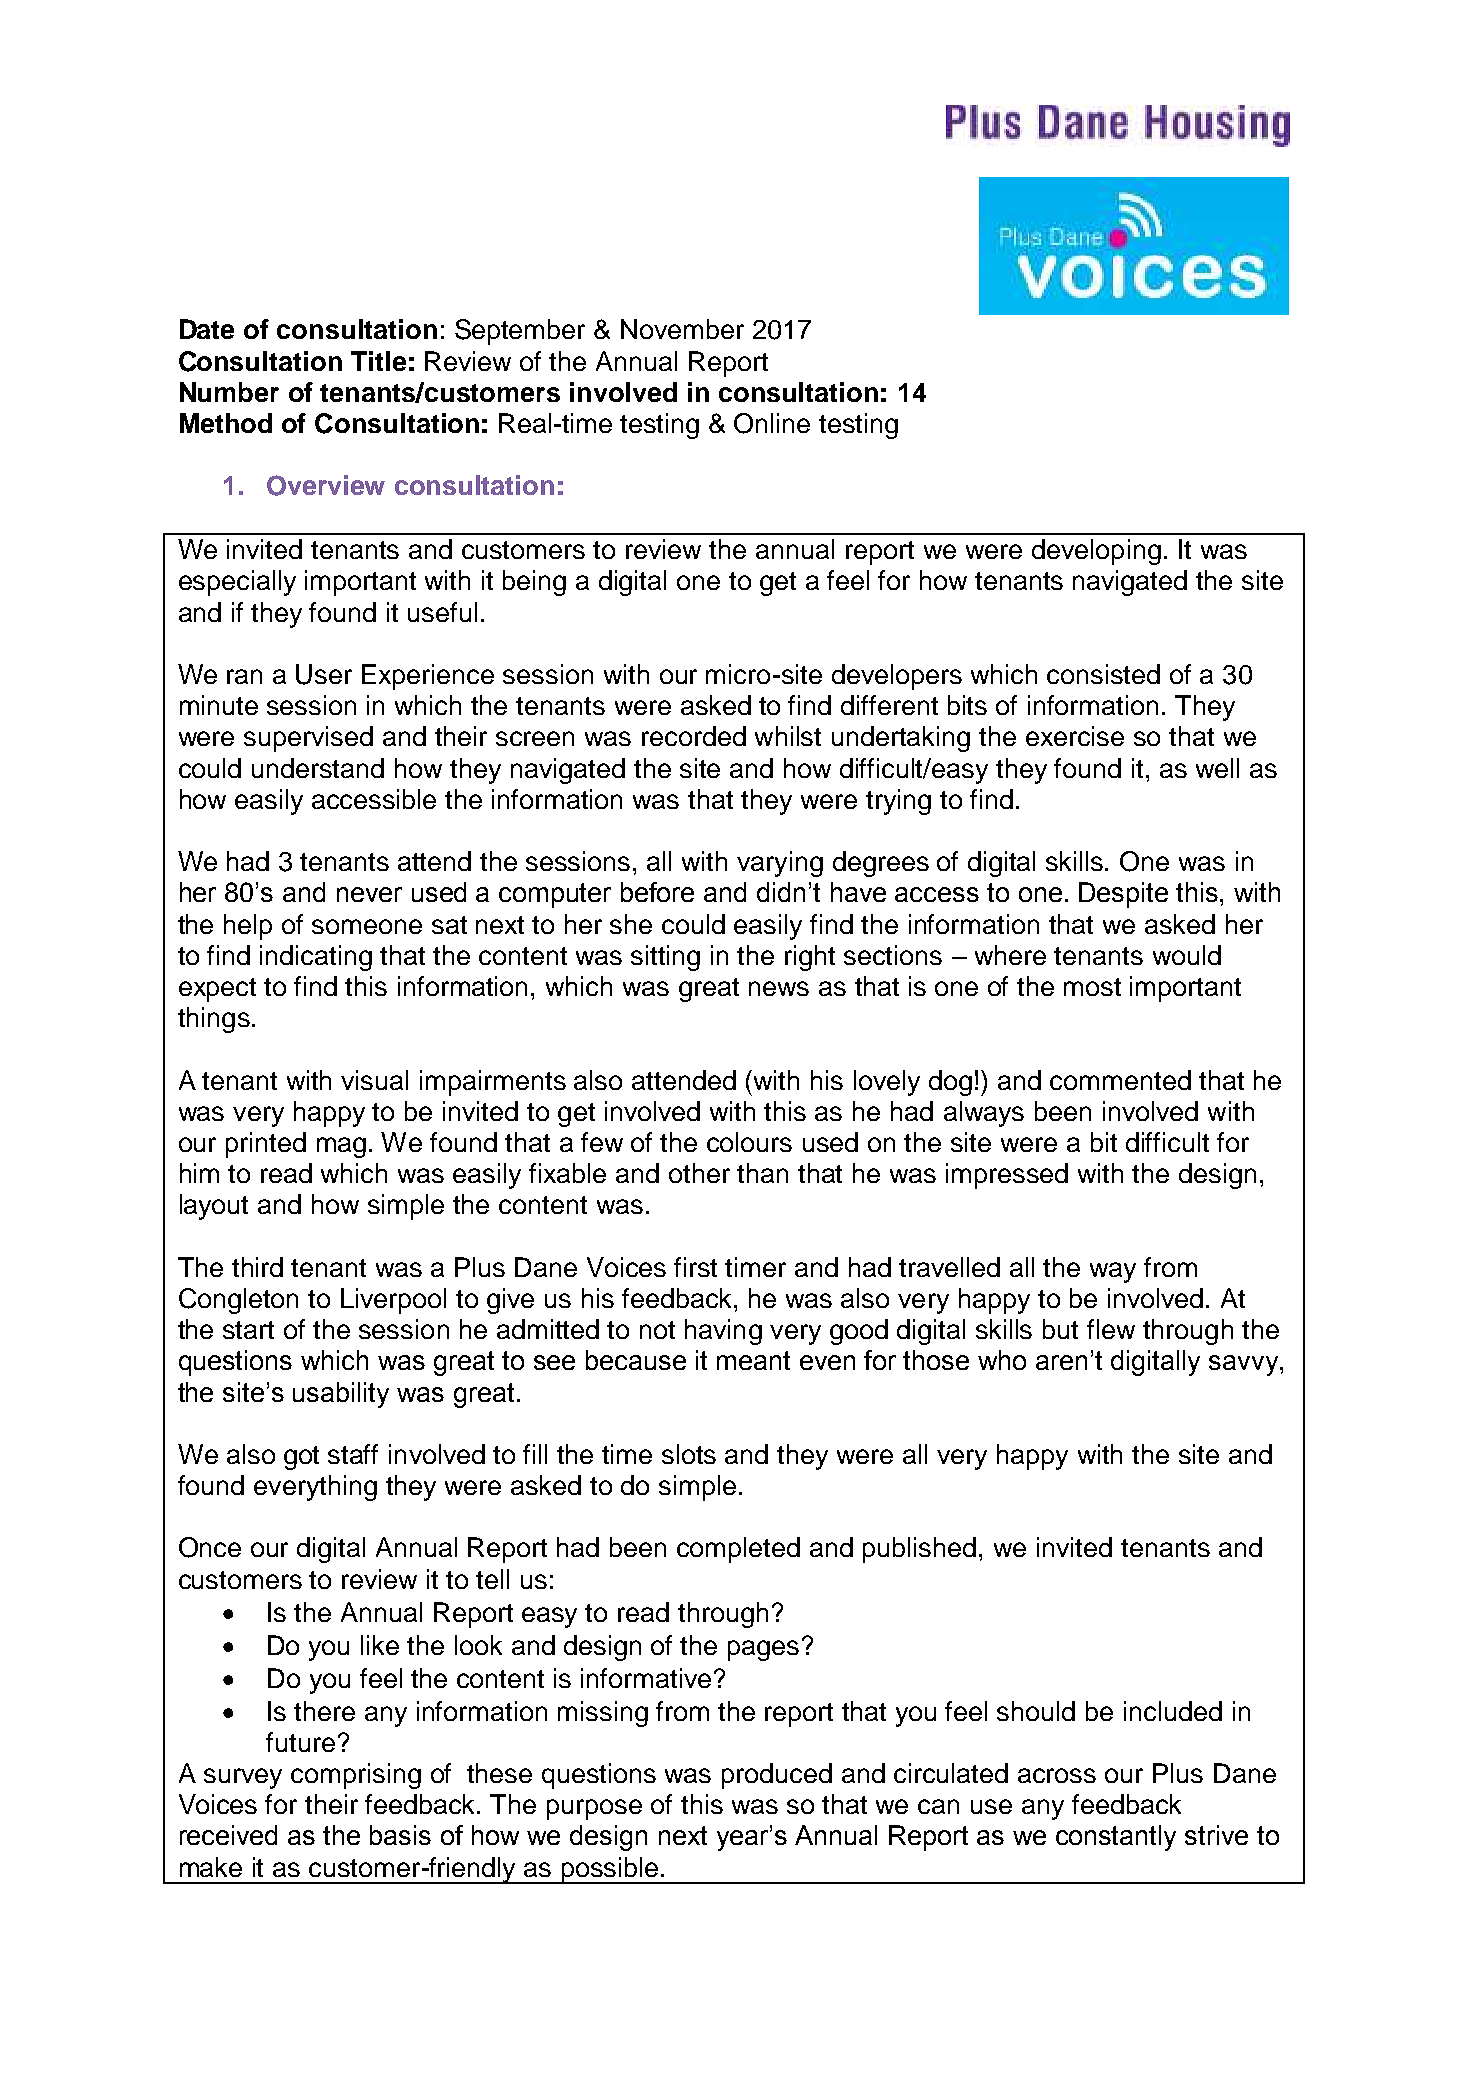  Describe the element at coordinates (1096, 552) in the screenshot. I see `developing` at that location.
